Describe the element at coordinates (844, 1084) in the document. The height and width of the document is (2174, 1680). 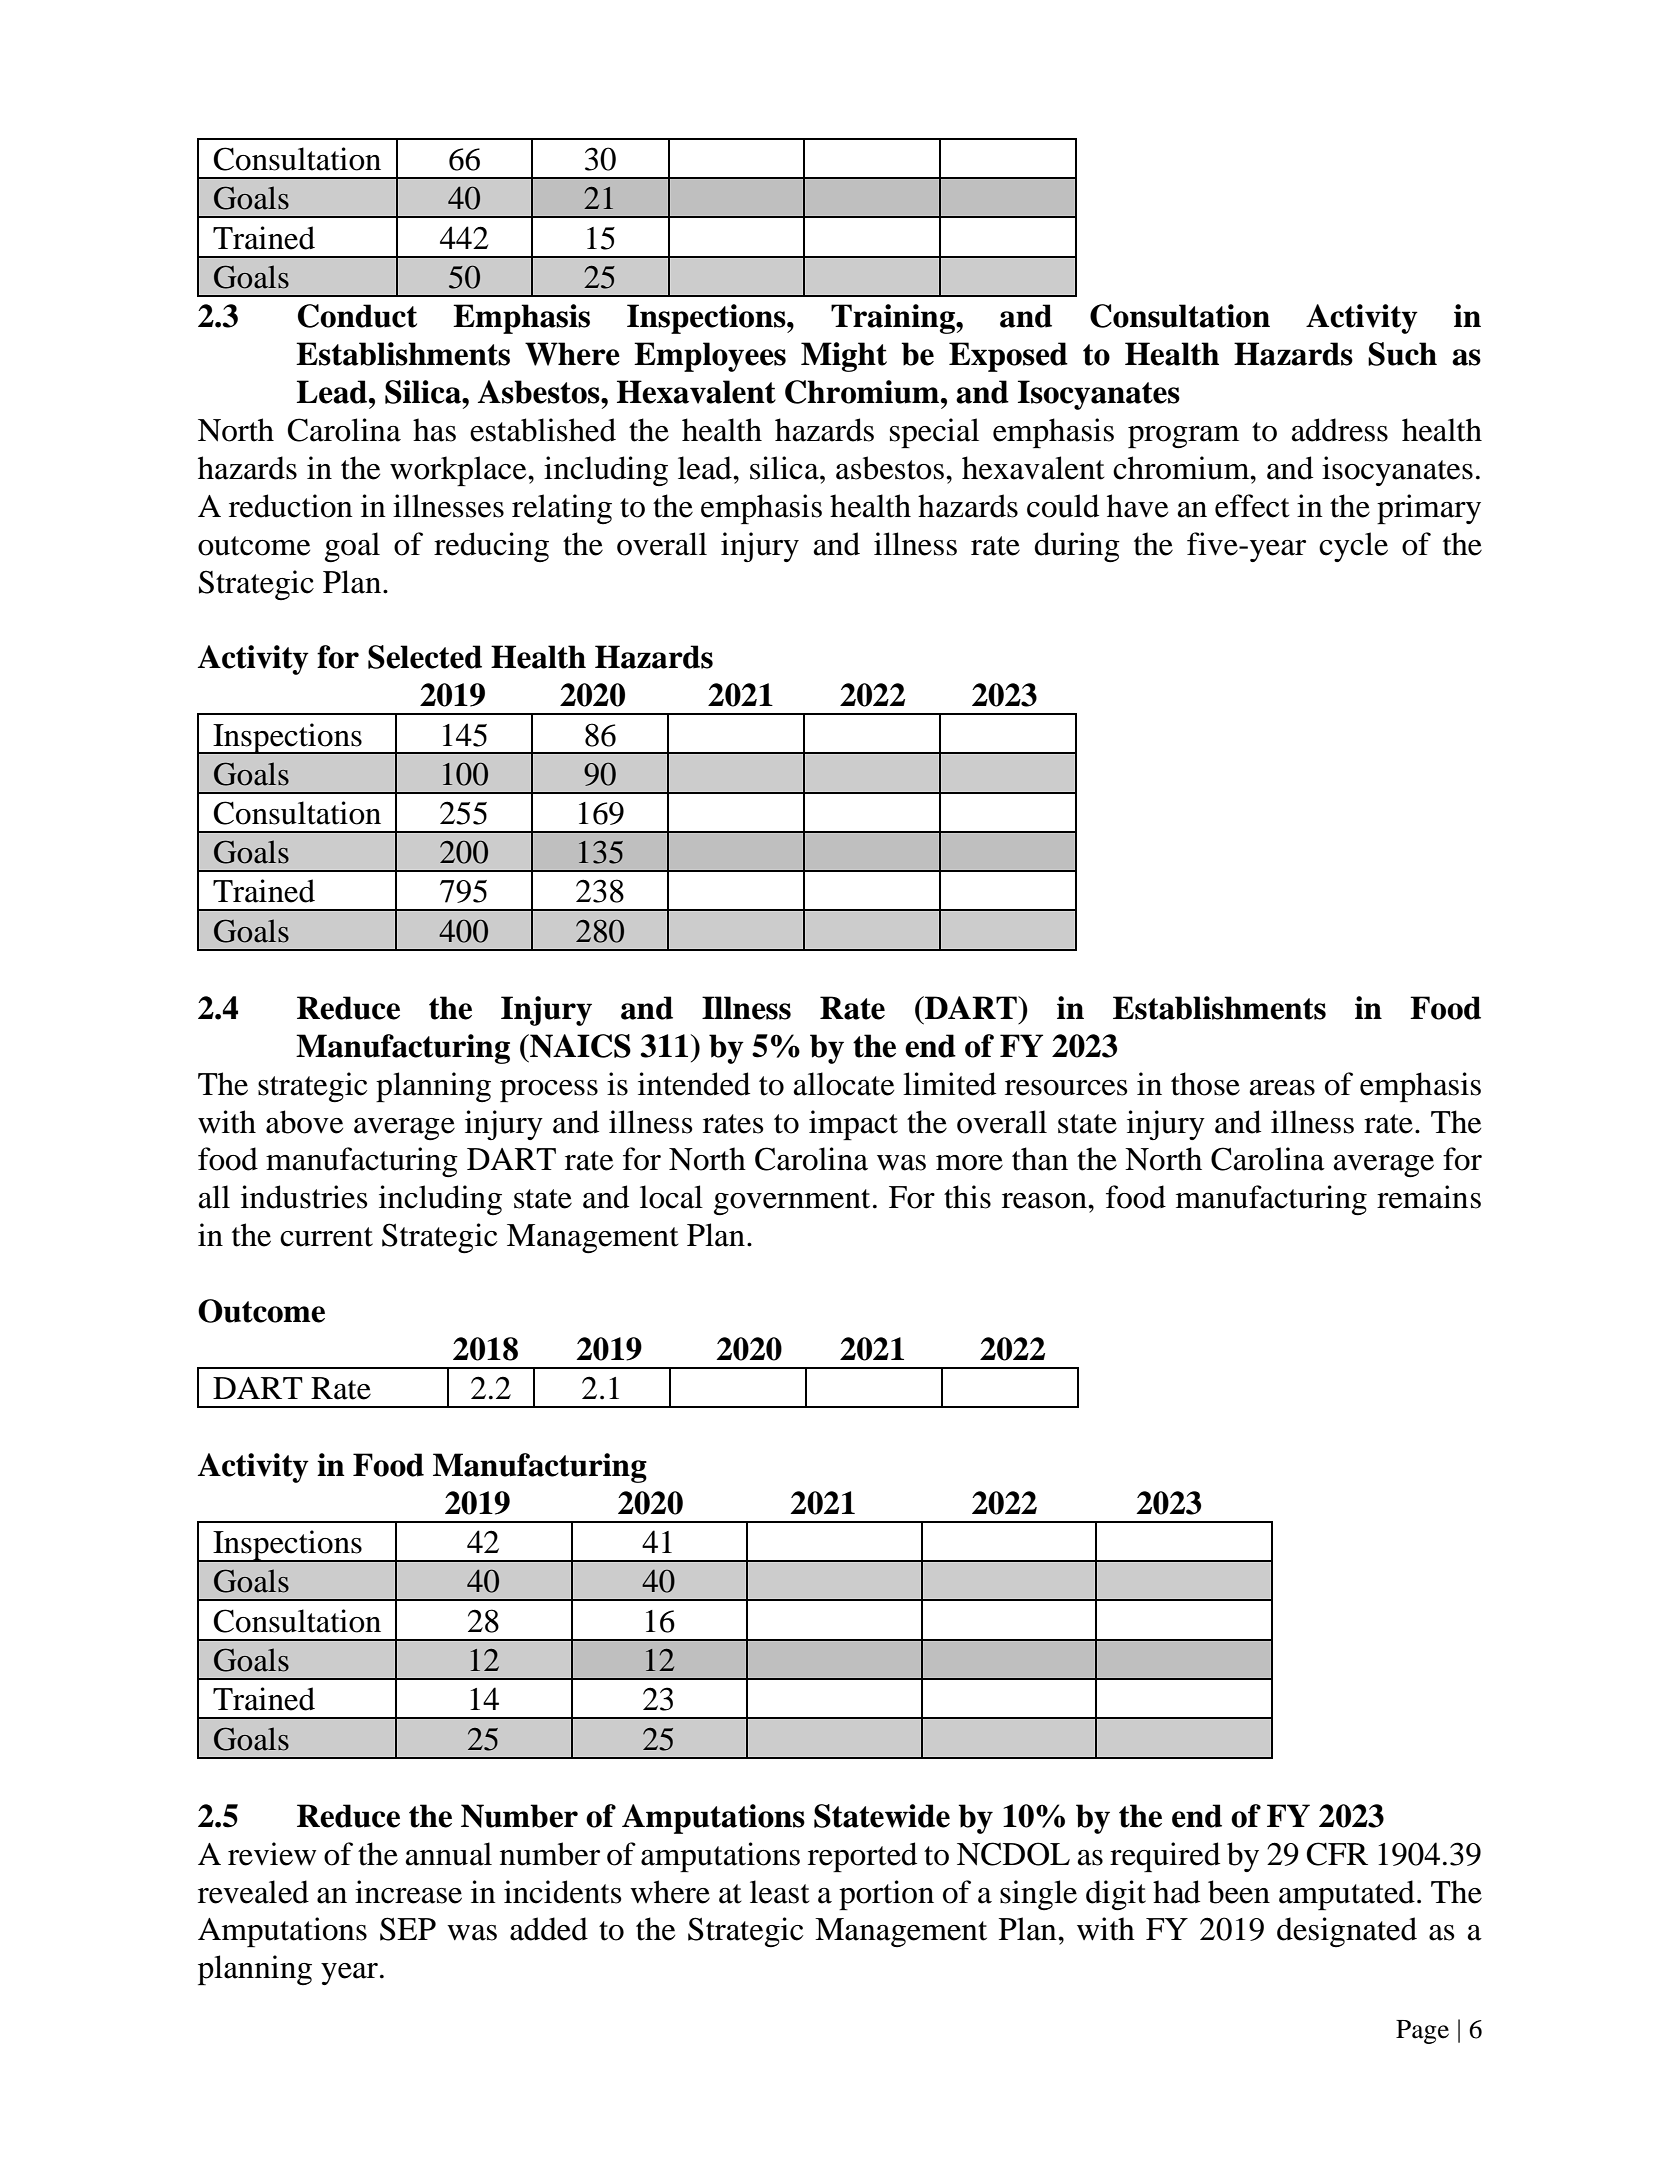
I see `allocate` at that location.
